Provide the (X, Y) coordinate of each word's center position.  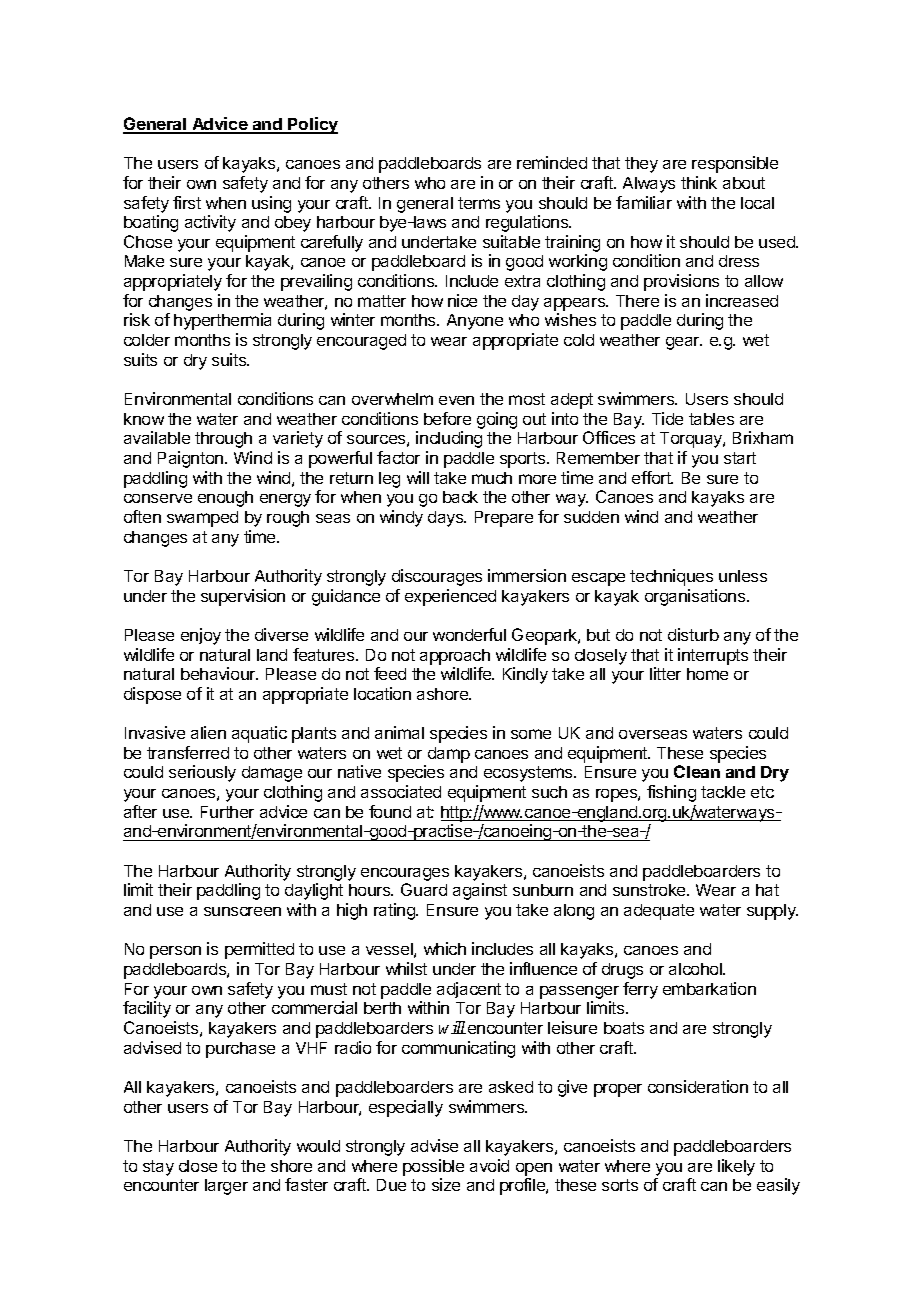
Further (227, 812)
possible (433, 1167)
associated (401, 791)
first (187, 202)
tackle (723, 792)
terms (479, 203)
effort (652, 477)
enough (225, 499)
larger (226, 1187)
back (460, 497)
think (699, 182)
